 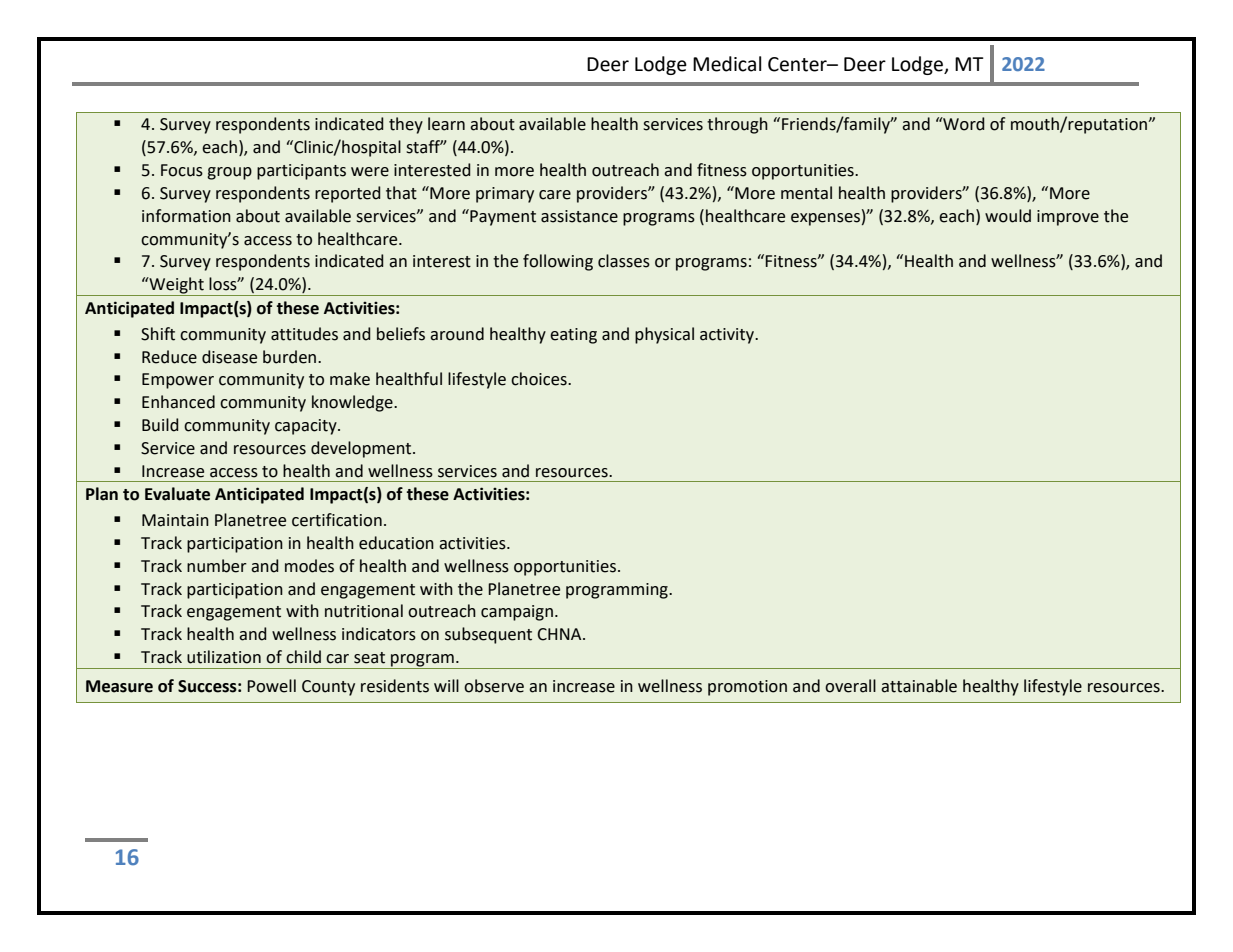 I want to click on they, so click(x=406, y=125).
